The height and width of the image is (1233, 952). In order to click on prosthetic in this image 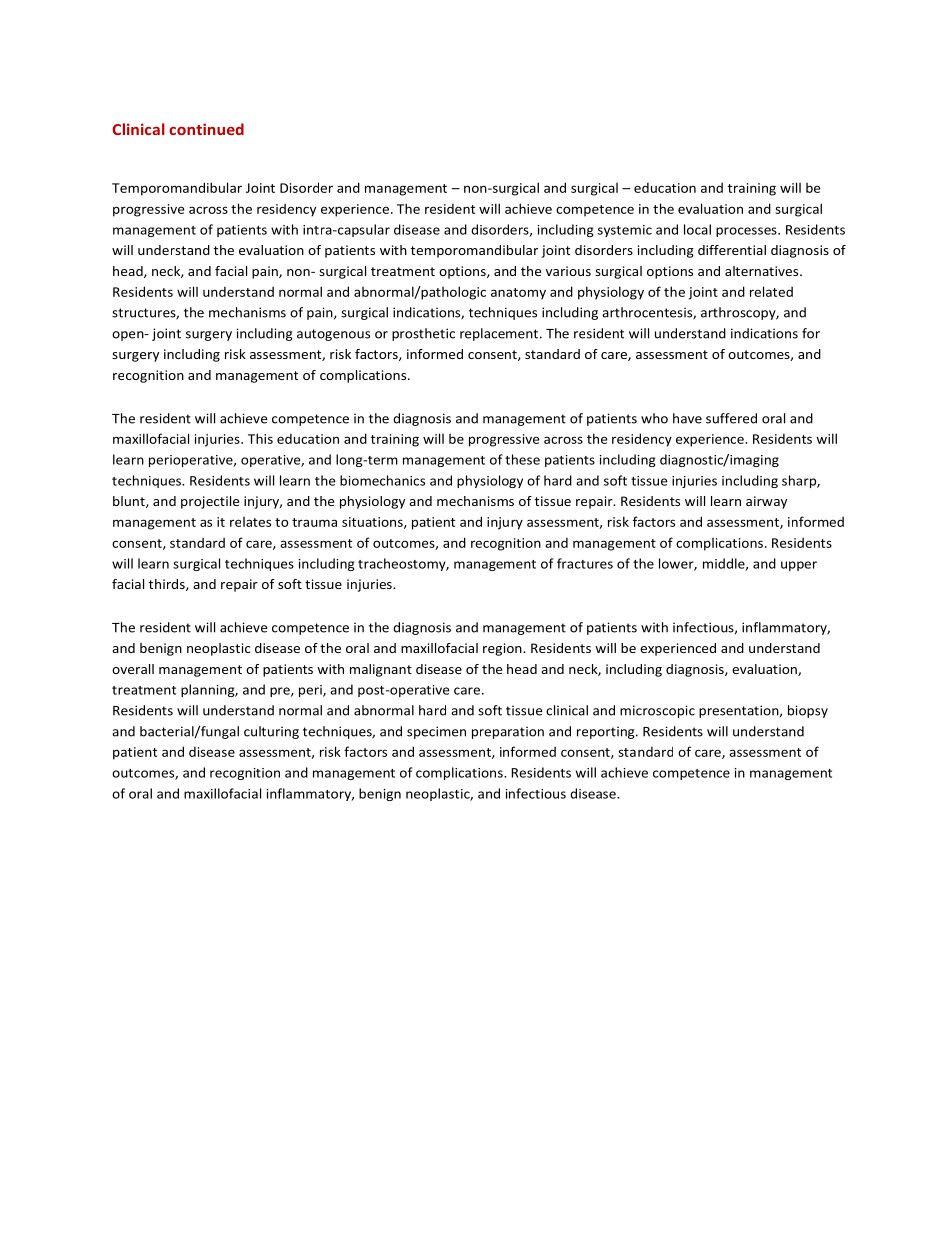, I will do `click(423, 334)`.
